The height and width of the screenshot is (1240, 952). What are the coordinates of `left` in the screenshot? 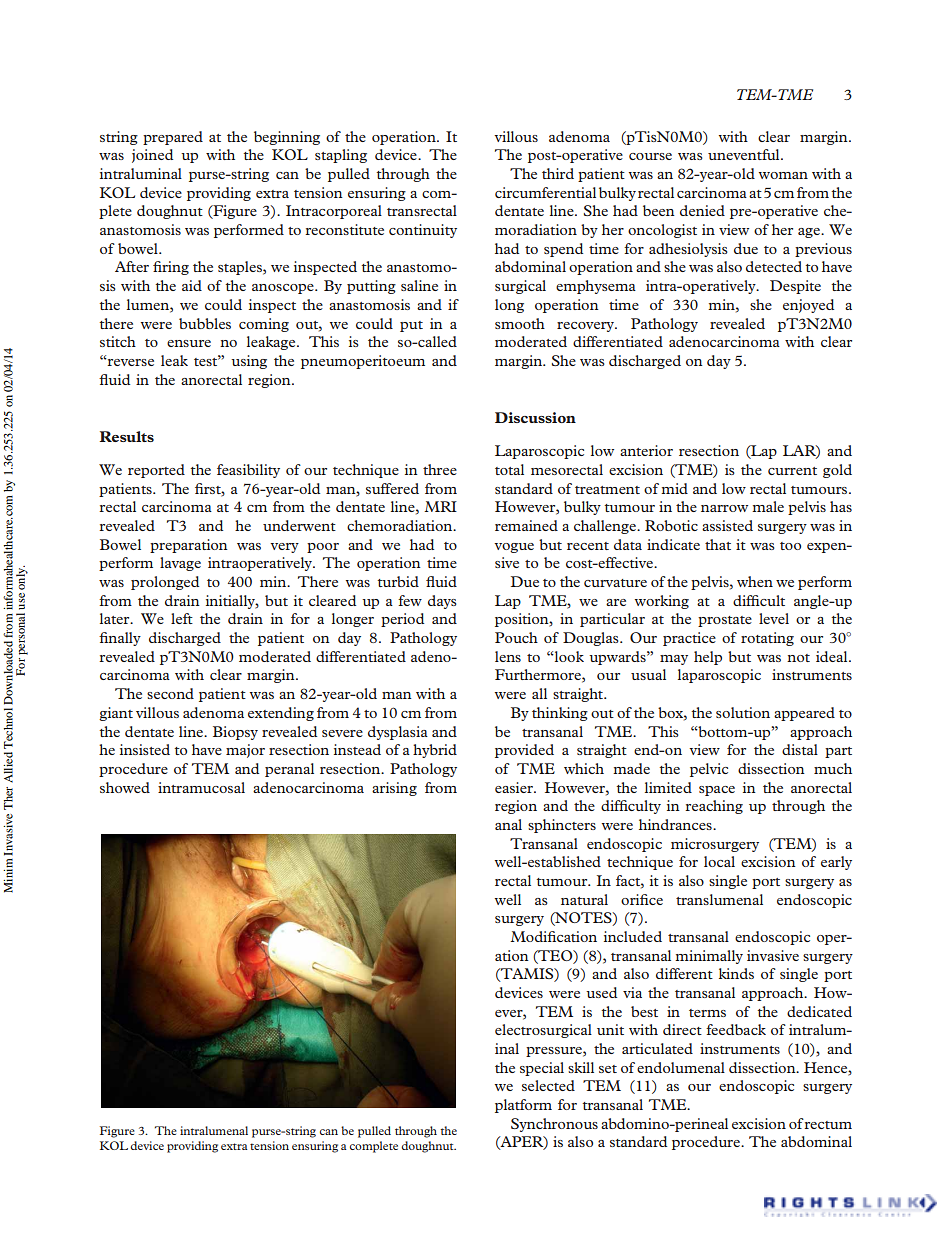 It's located at (182, 618).
